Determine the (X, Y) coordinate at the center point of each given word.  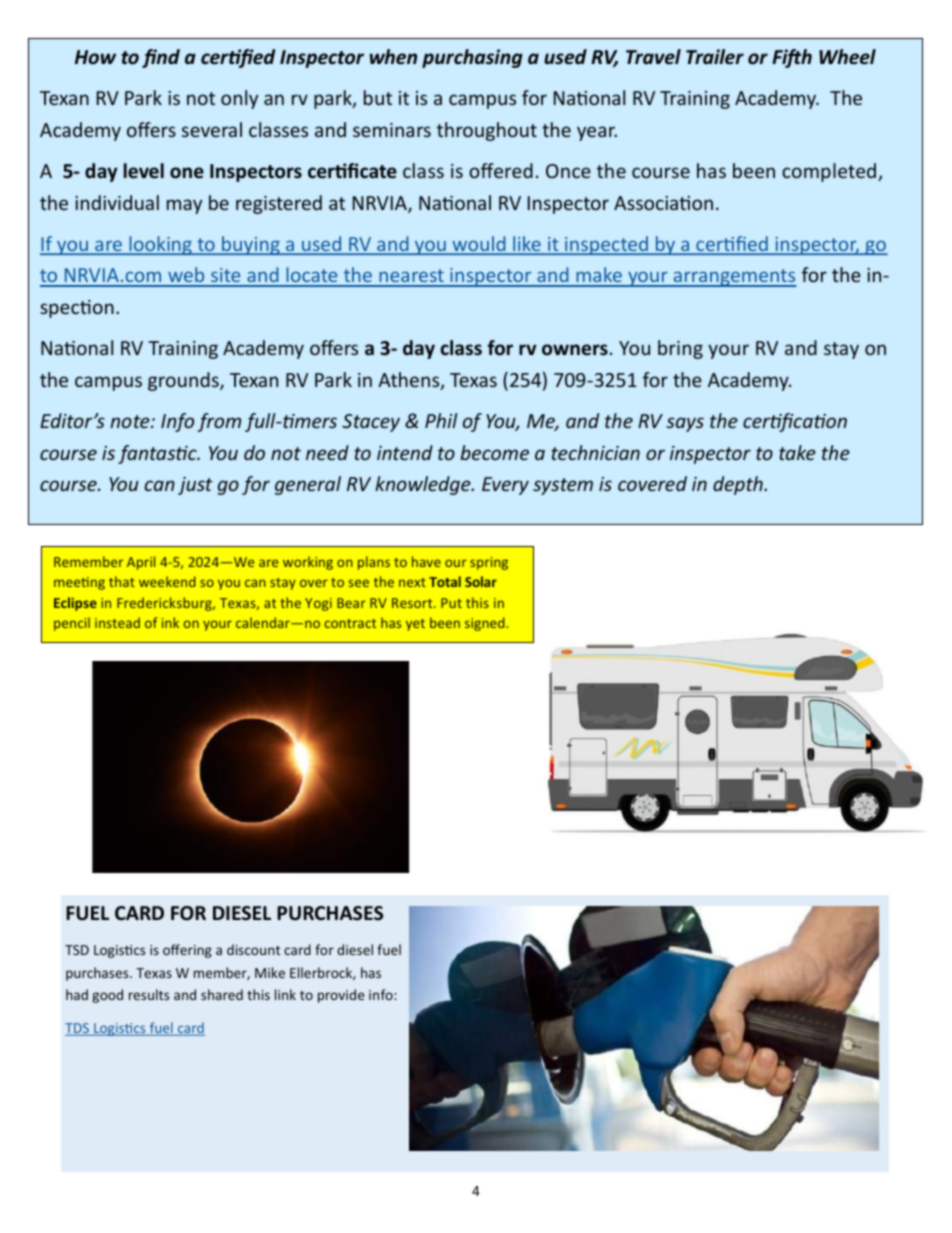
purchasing (472, 58)
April (141, 563)
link (285, 994)
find (161, 58)
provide (341, 996)
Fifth (792, 58)
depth (739, 485)
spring (489, 563)
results (149, 994)
